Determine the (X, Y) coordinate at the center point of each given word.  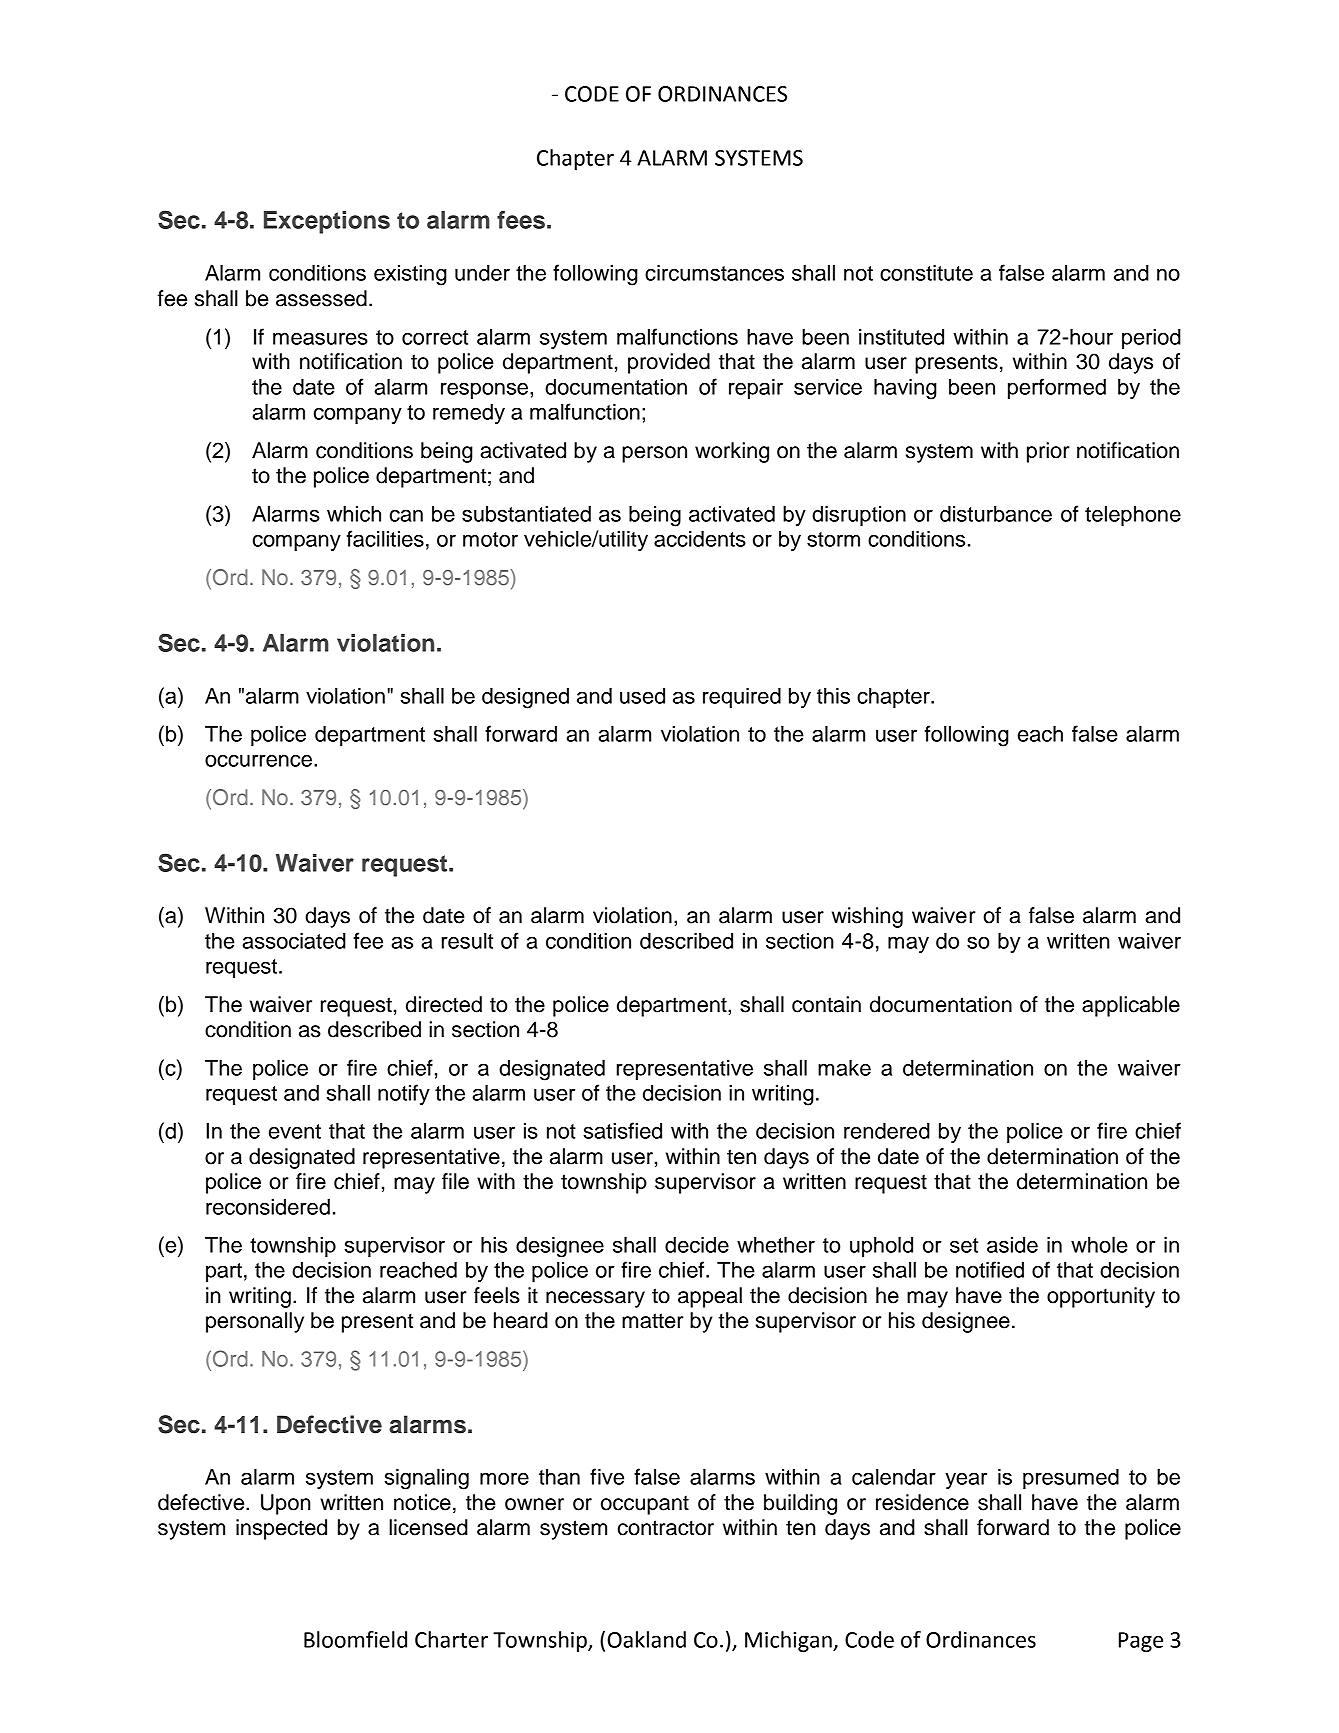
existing (410, 275)
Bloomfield (355, 1639)
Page (1141, 1642)
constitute (926, 273)
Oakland (647, 1639)
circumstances (714, 273)
